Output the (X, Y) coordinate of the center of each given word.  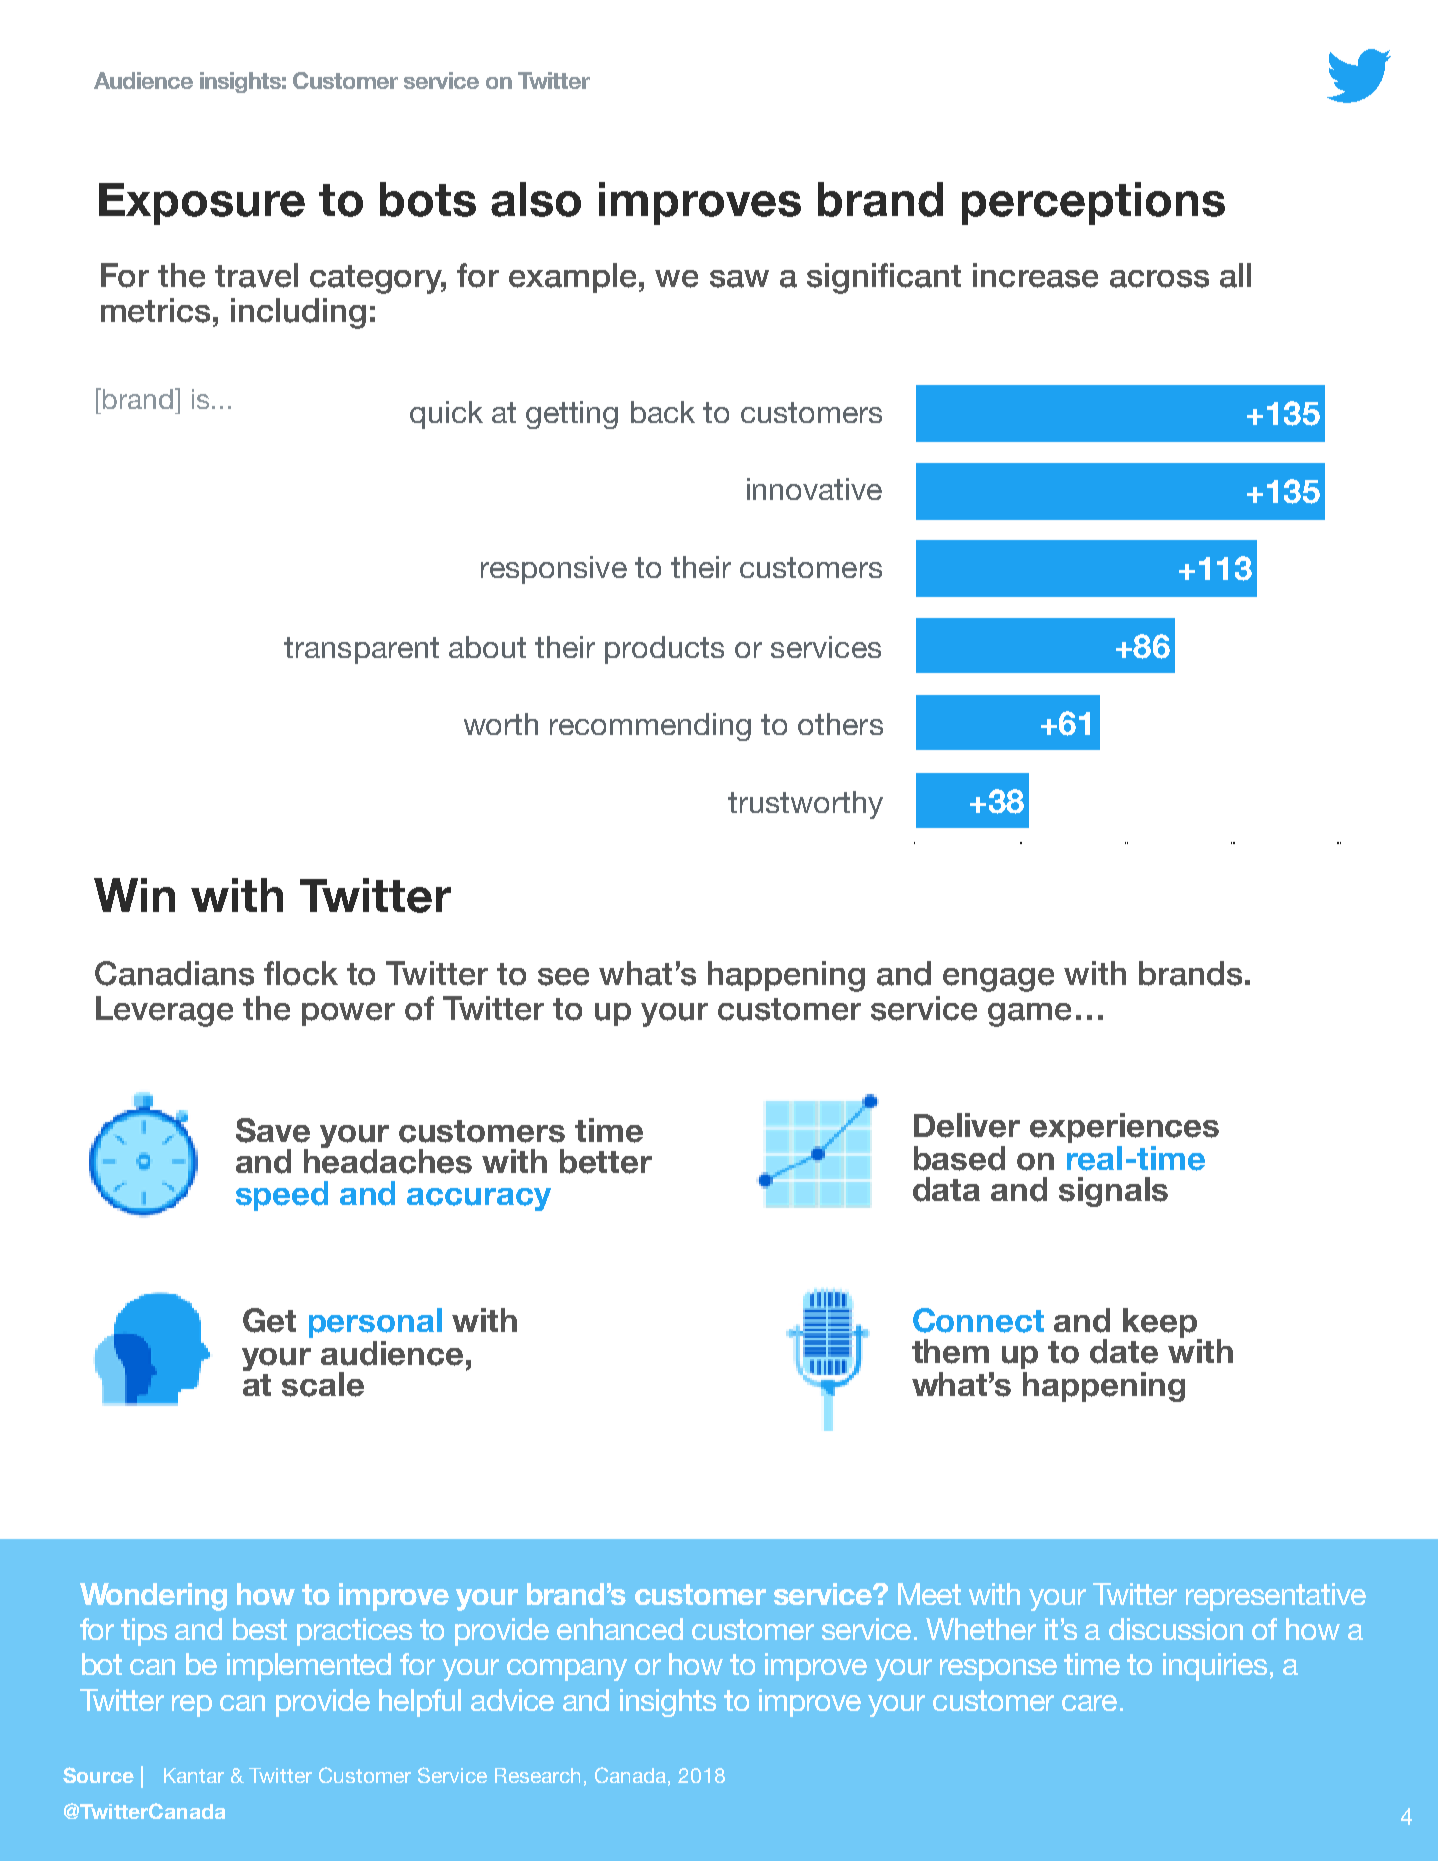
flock (301, 973)
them (950, 1351)
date (1124, 1351)
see (563, 977)
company (567, 1670)
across (1159, 279)
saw (739, 279)
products (664, 650)
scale (323, 1384)
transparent (361, 650)
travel (256, 275)
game (1029, 1015)
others (840, 724)
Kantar (194, 1775)
